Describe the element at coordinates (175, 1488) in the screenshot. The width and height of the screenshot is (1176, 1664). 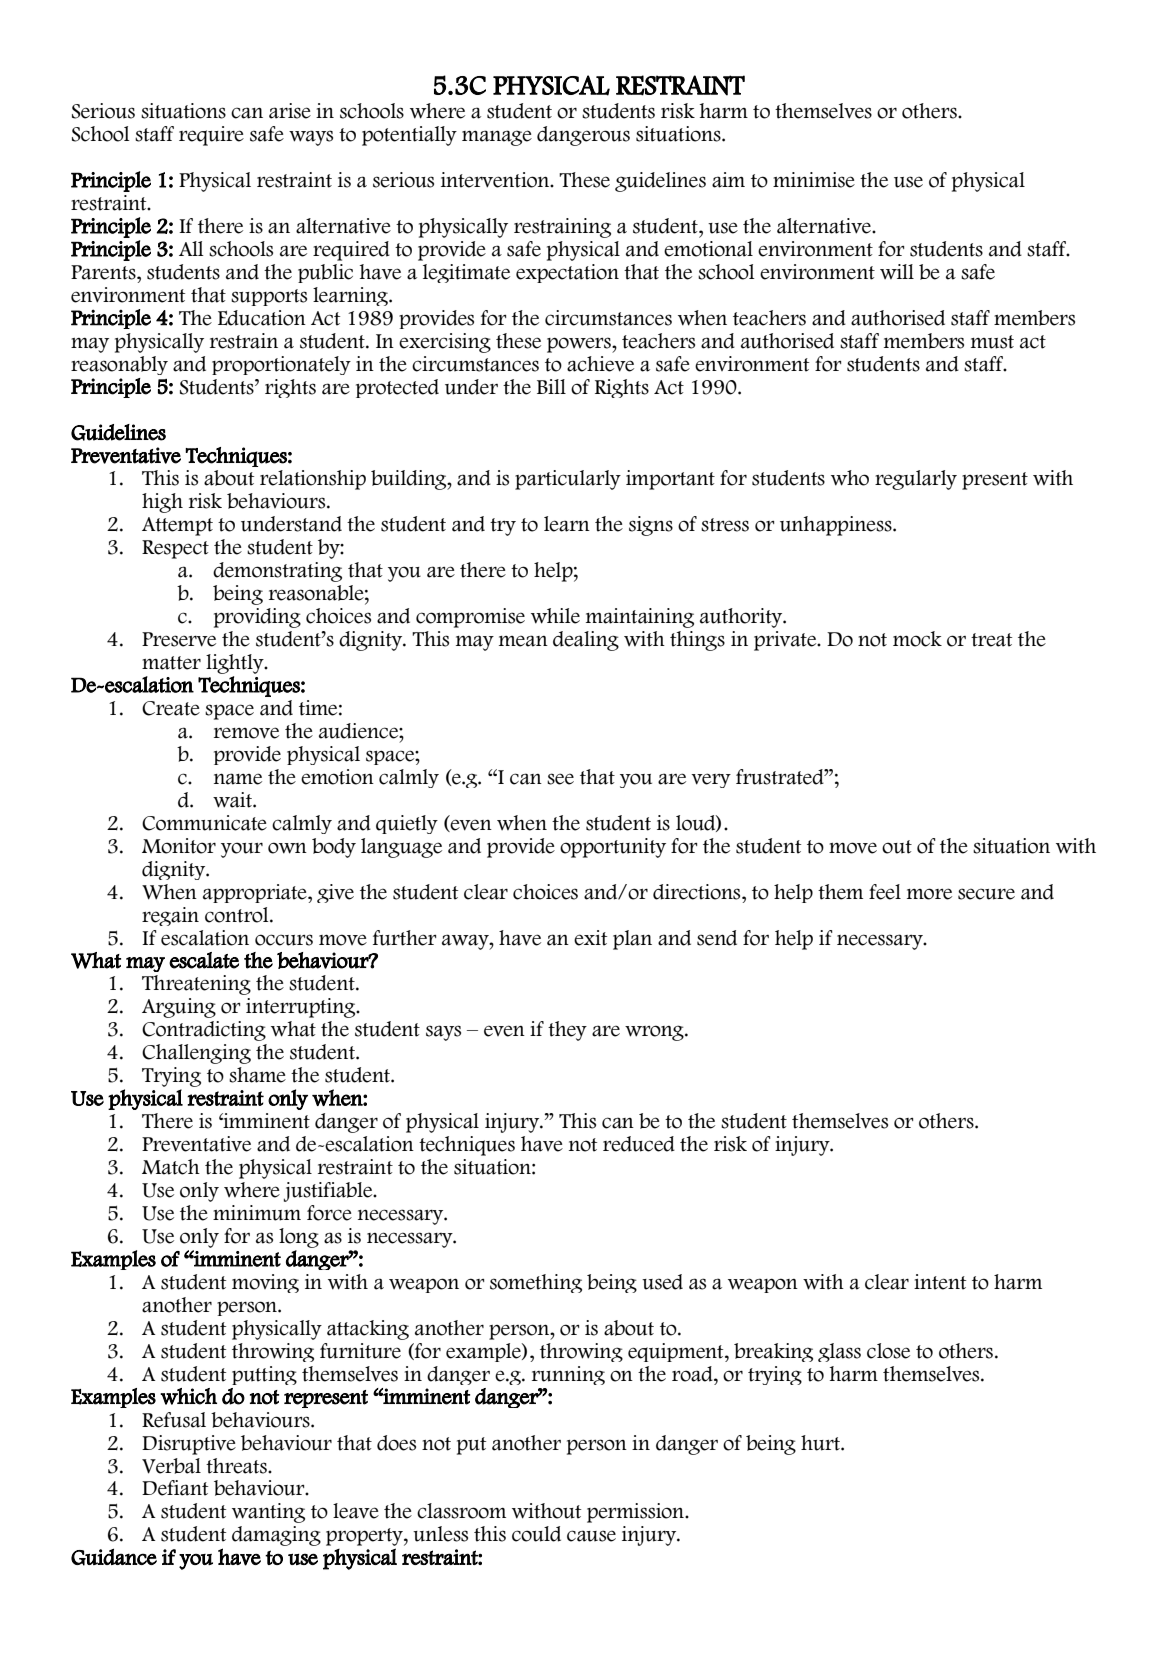
I see `Defiant` at that location.
